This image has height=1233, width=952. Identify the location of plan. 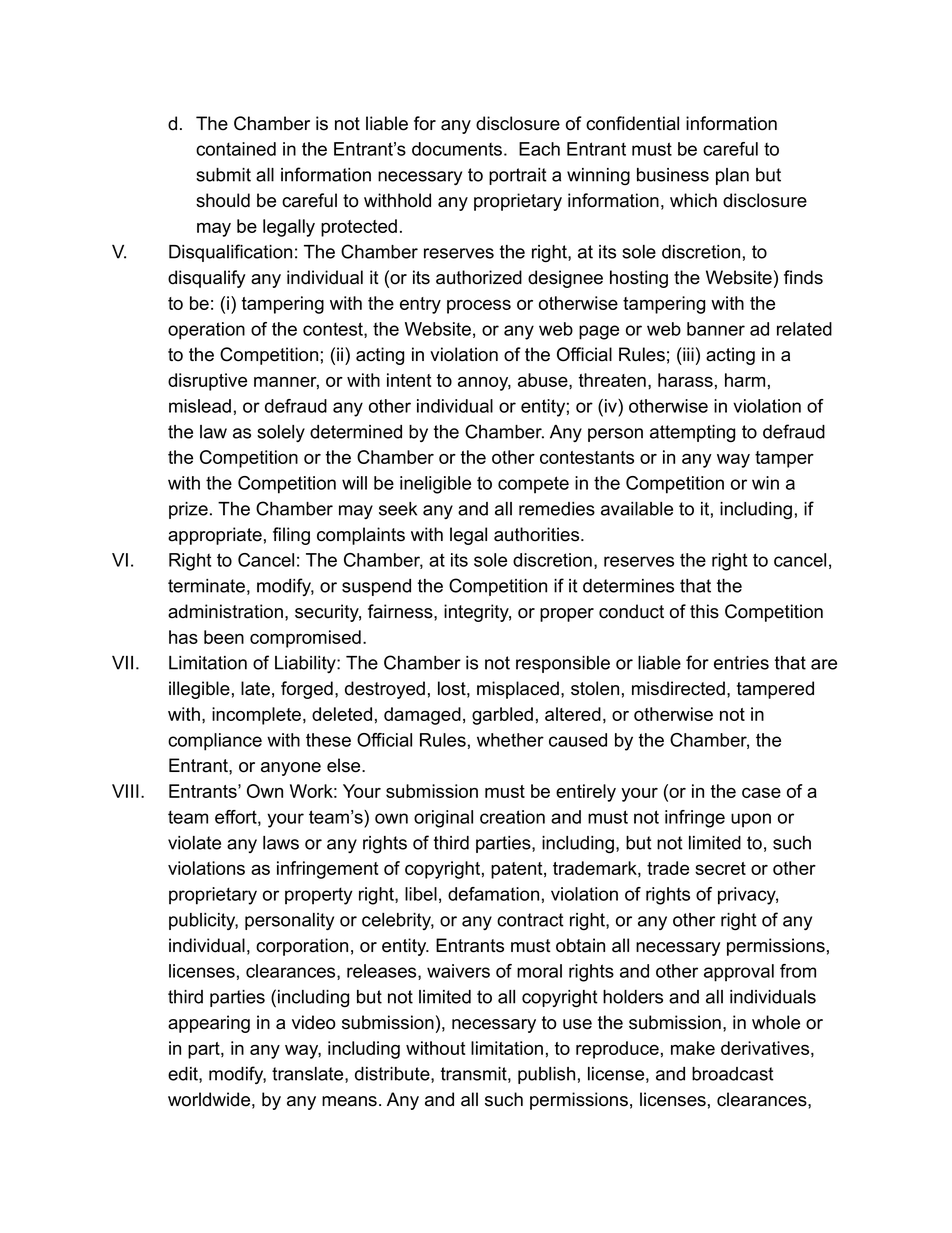
(732, 176).
